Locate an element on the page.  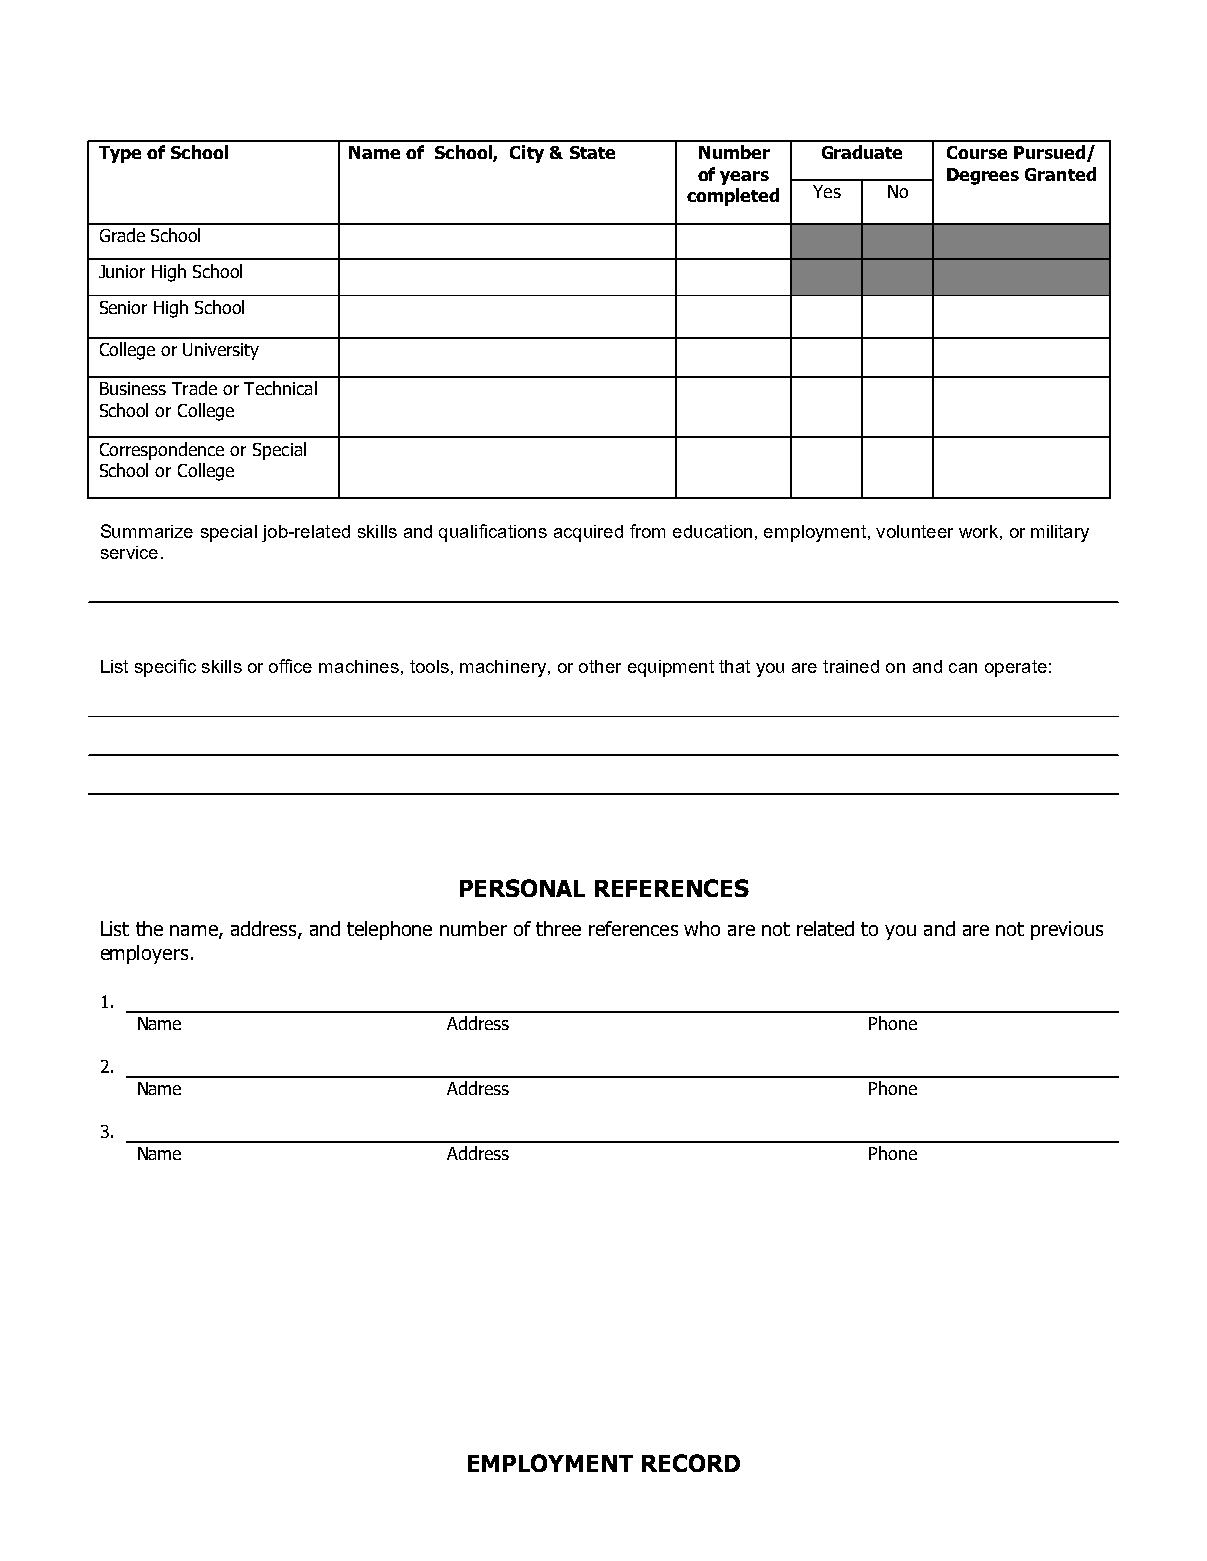
office is located at coordinates (290, 666).
